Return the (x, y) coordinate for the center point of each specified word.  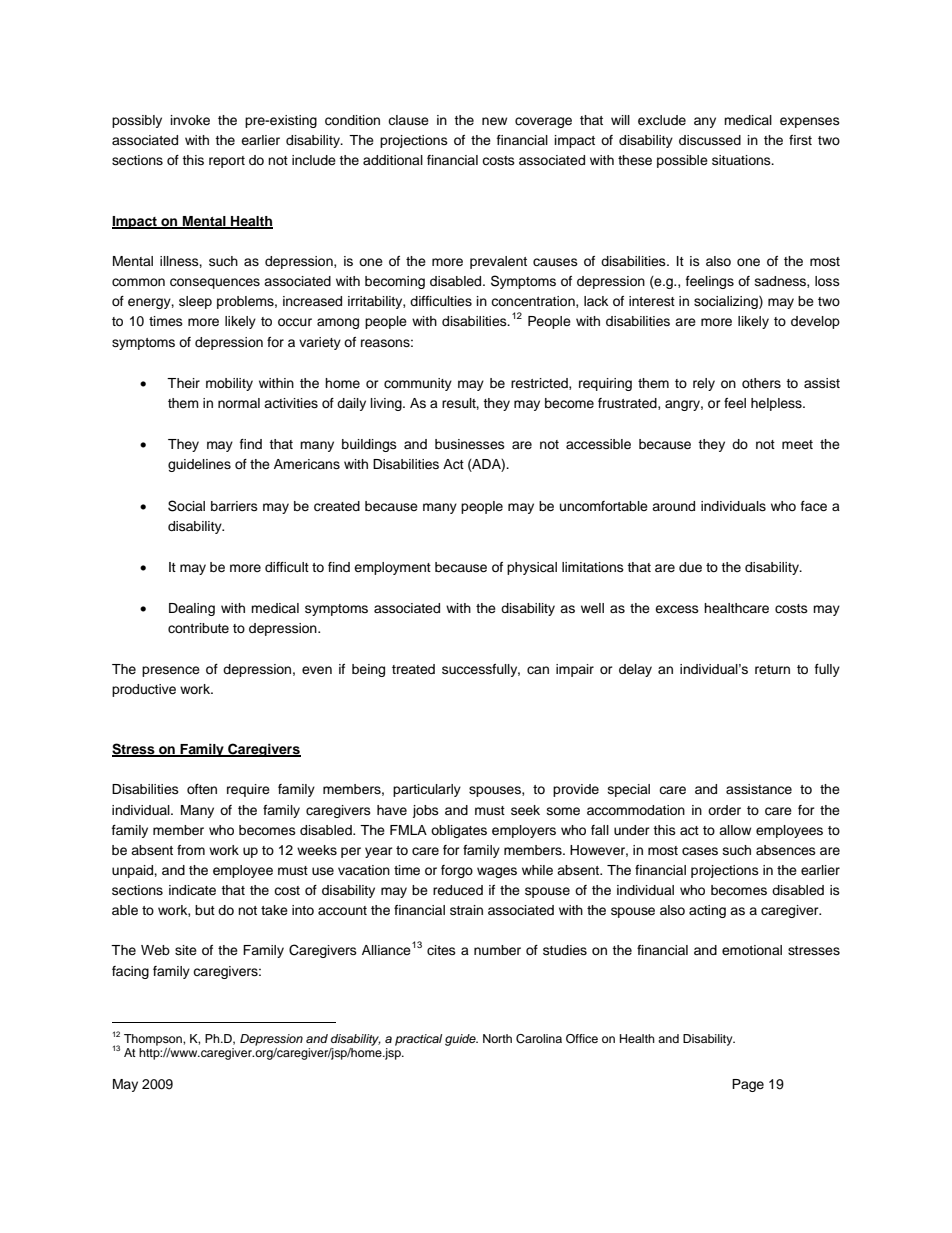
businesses (470, 444)
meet (797, 444)
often (202, 789)
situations (742, 160)
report (227, 162)
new (494, 121)
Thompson (154, 1040)
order (724, 810)
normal (239, 403)
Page (748, 1085)
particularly (427, 790)
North (497, 1038)
